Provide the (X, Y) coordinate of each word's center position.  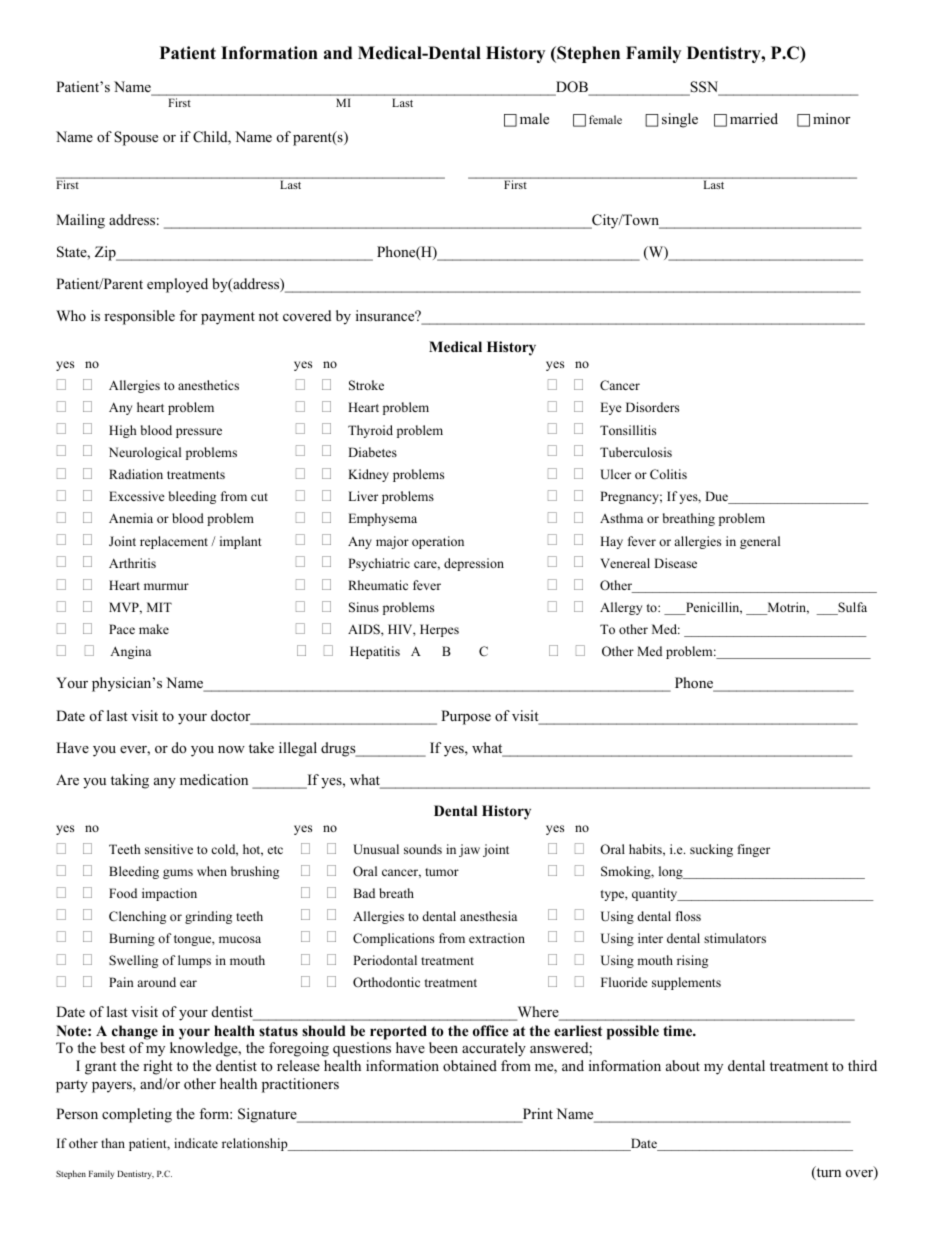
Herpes (439, 630)
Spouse (136, 138)
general (760, 542)
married (754, 118)
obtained (470, 1065)
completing (137, 1115)
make (154, 629)
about (683, 1065)
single (680, 120)
